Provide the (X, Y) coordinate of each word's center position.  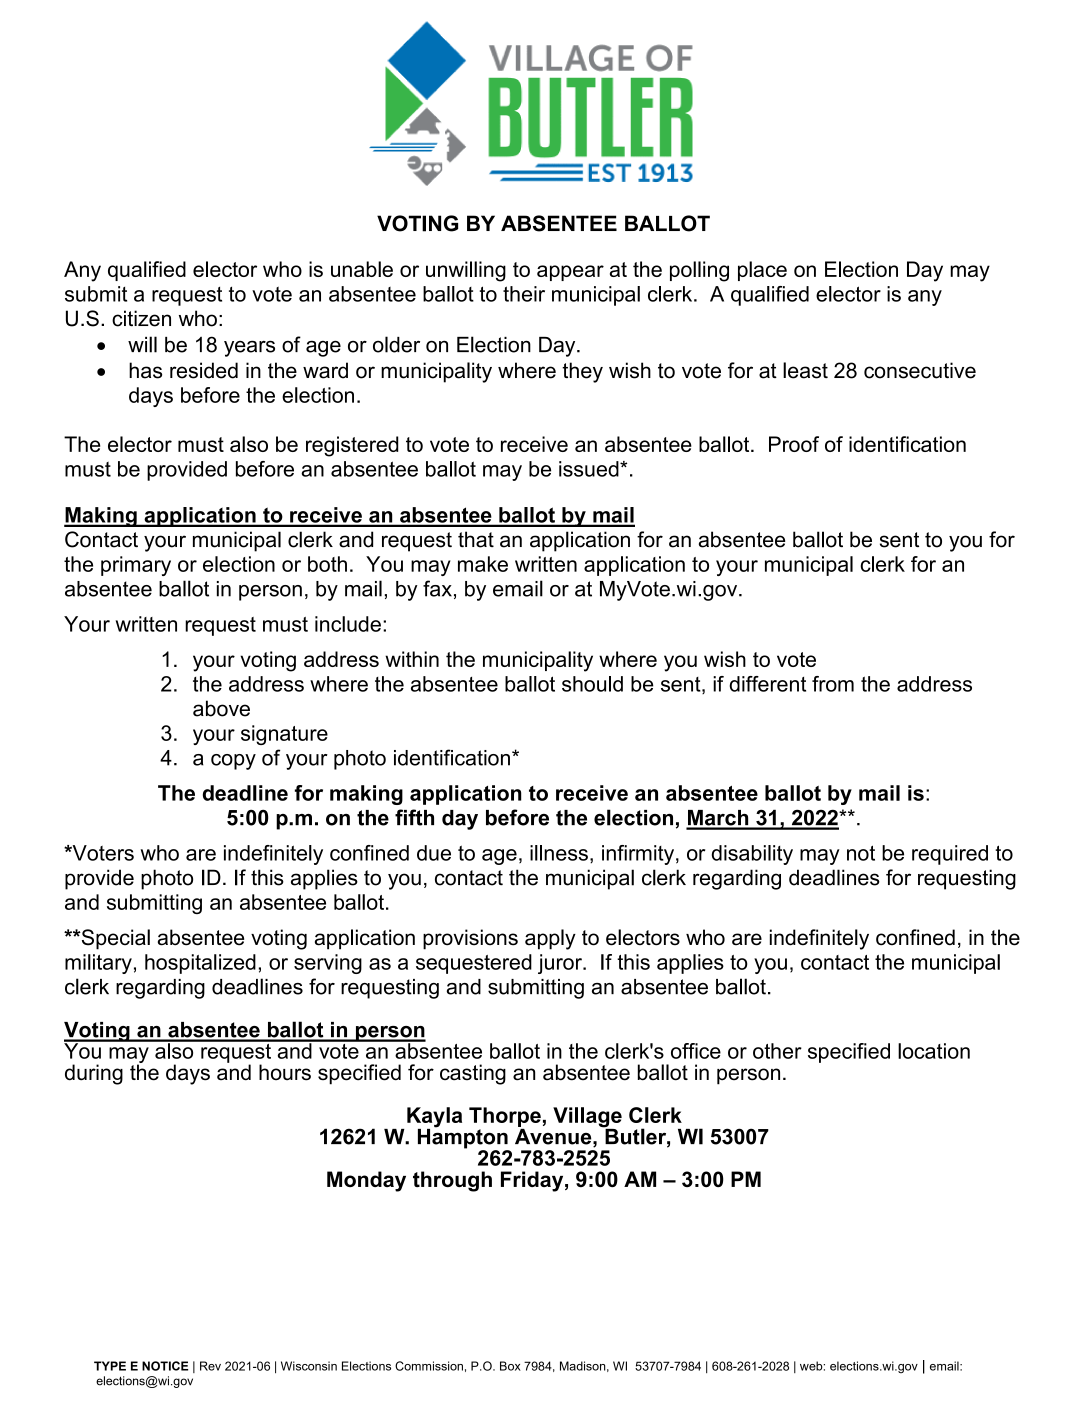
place (762, 271)
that (476, 539)
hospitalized (200, 964)
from (833, 684)
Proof (794, 444)
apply (550, 939)
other (777, 1051)
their (524, 294)
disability (752, 855)
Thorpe (505, 1117)
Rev (210, 1366)
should (592, 684)
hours (285, 1072)
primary (136, 566)
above (221, 708)
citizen (141, 318)
